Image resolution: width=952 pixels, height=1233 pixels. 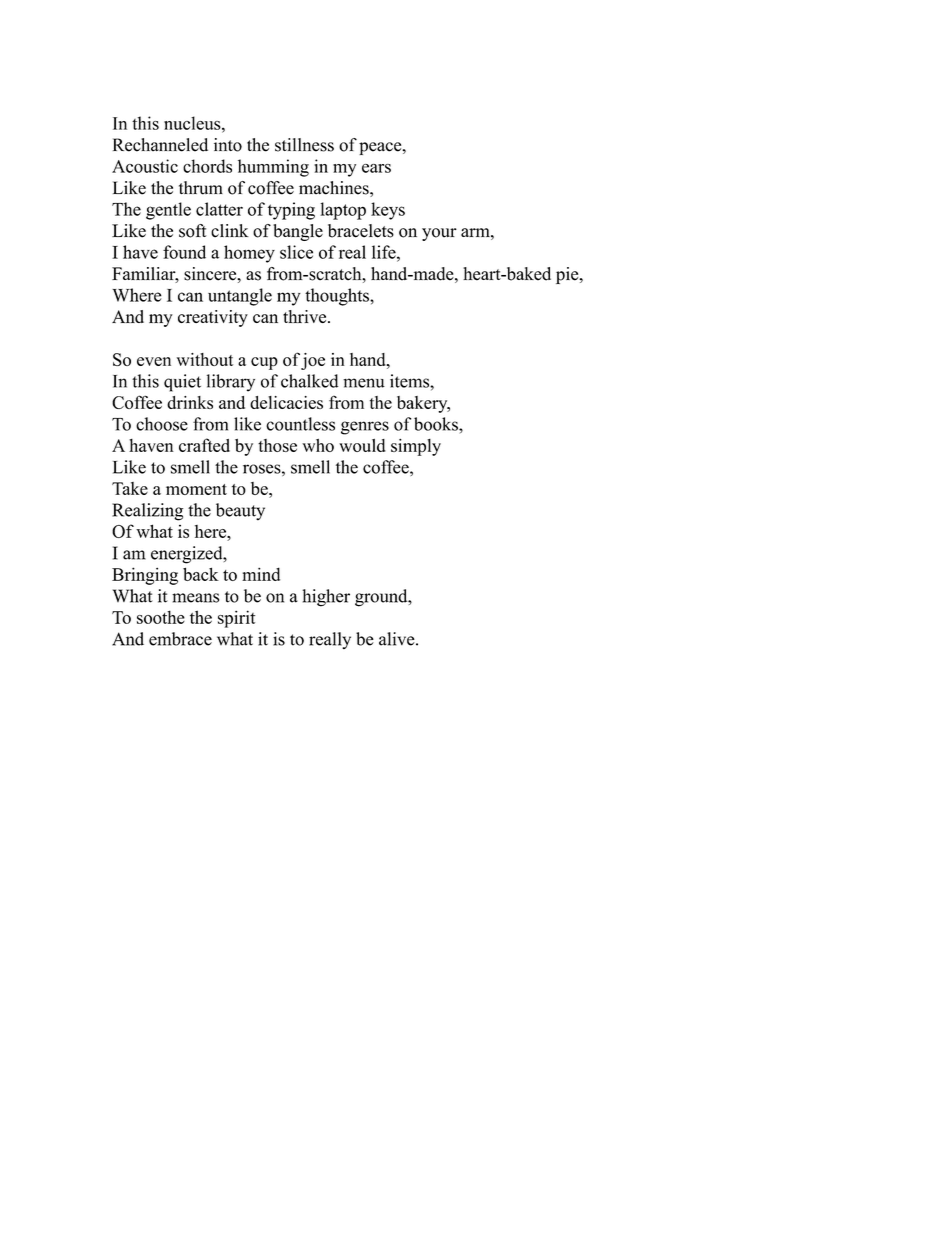 I want to click on pie, so click(x=568, y=275).
